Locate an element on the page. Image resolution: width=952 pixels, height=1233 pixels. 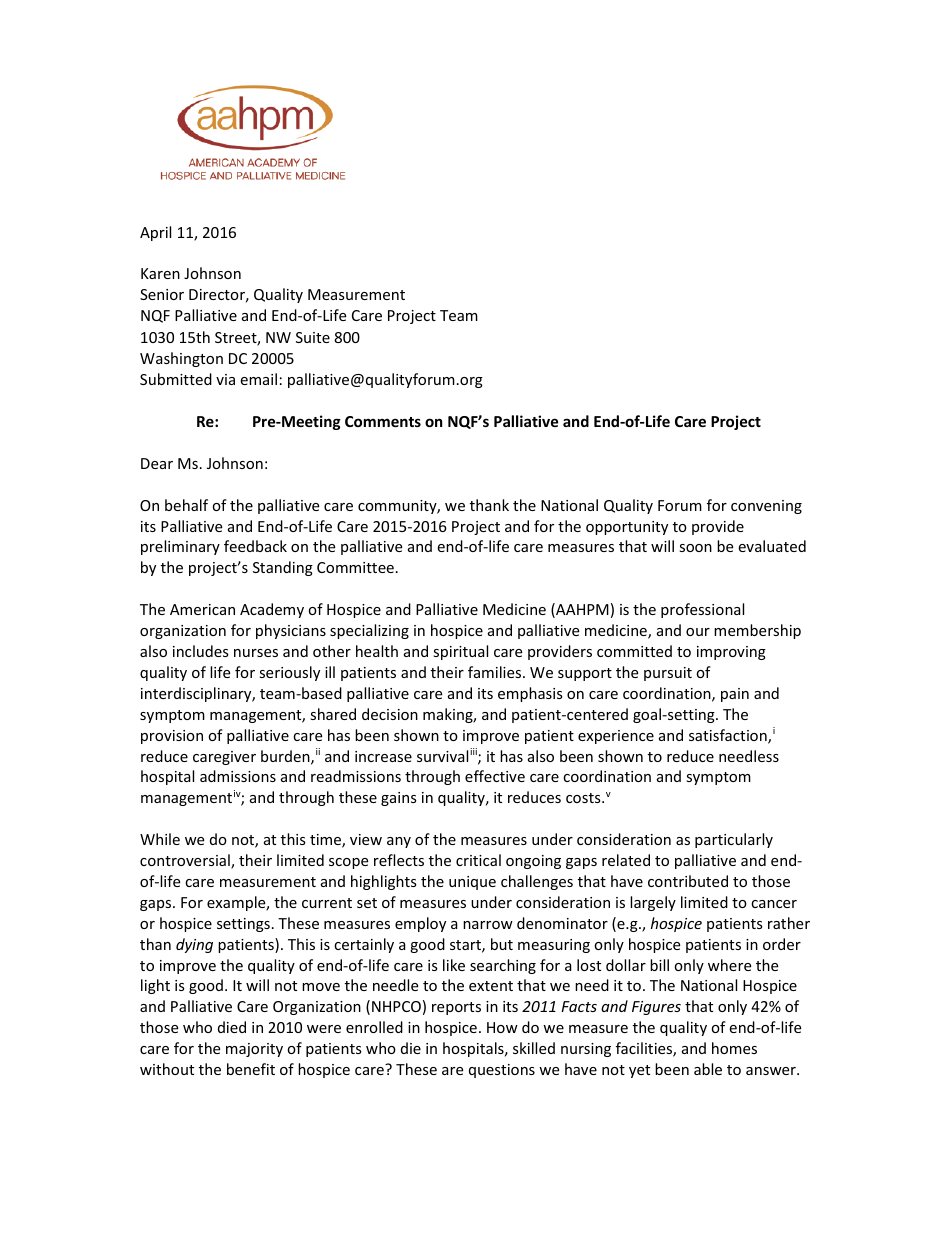
soon is located at coordinates (695, 548).
